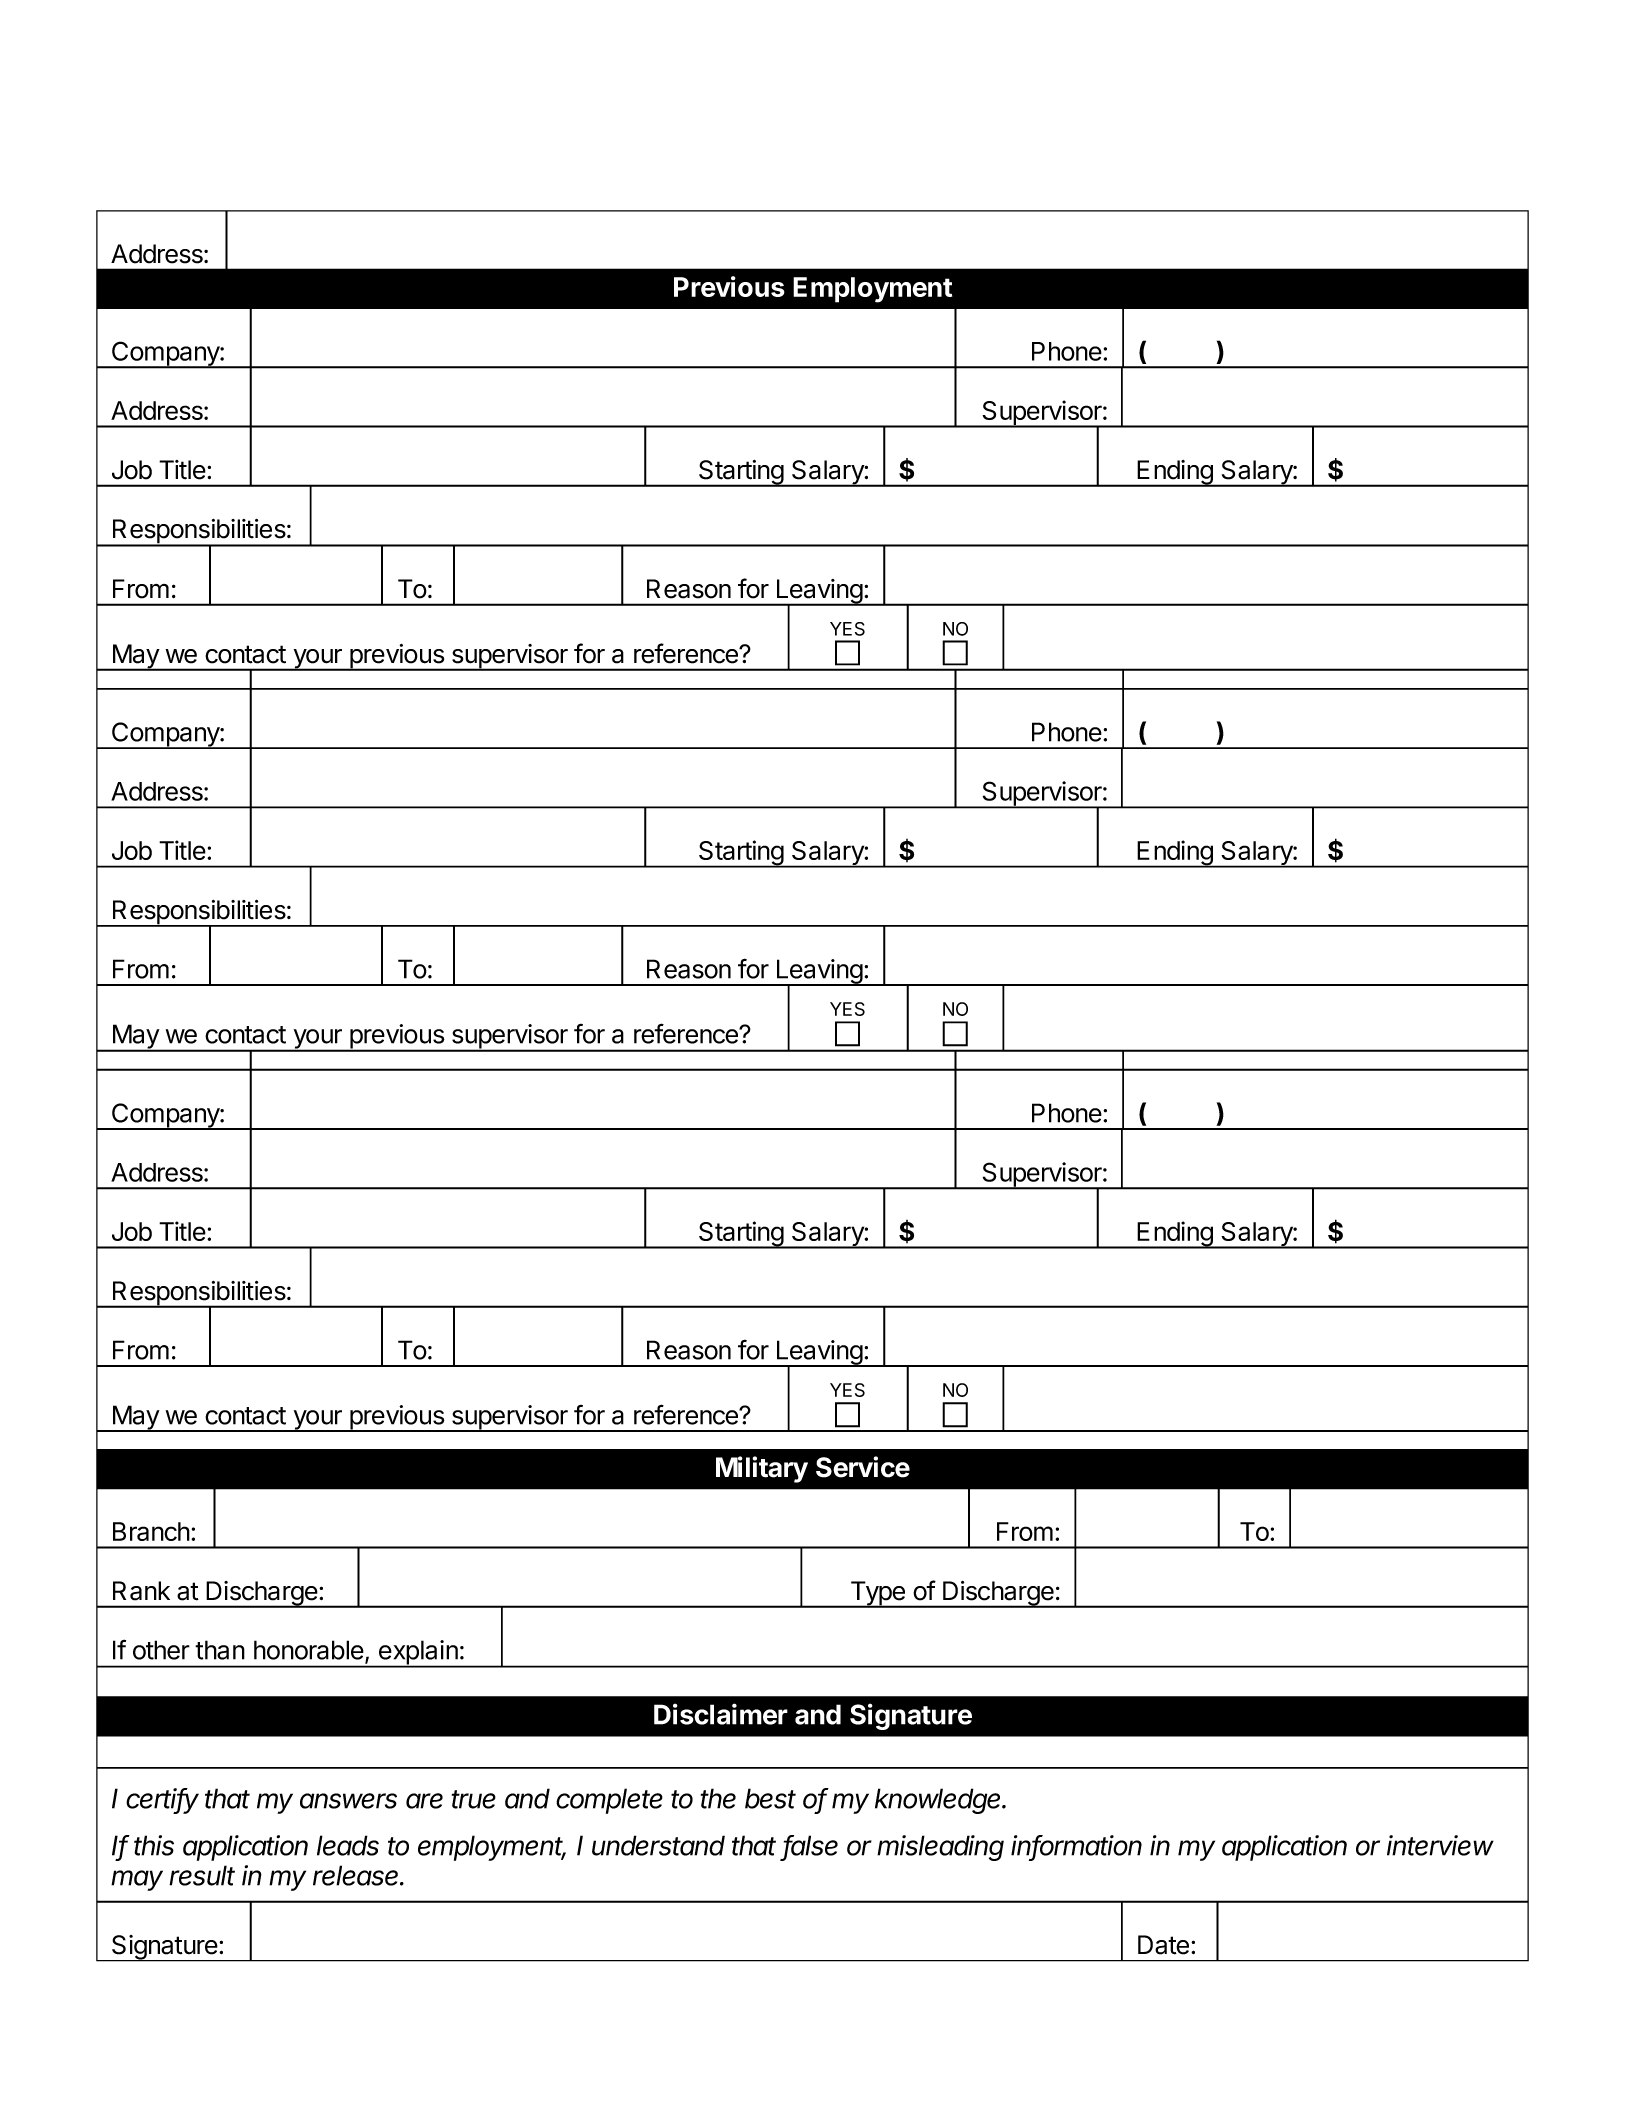 The image size is (1625, 2102). What do you see at coordinates (762, 1469) in the screenshot?
I see `Military` at bounding box center [762, 1469].
